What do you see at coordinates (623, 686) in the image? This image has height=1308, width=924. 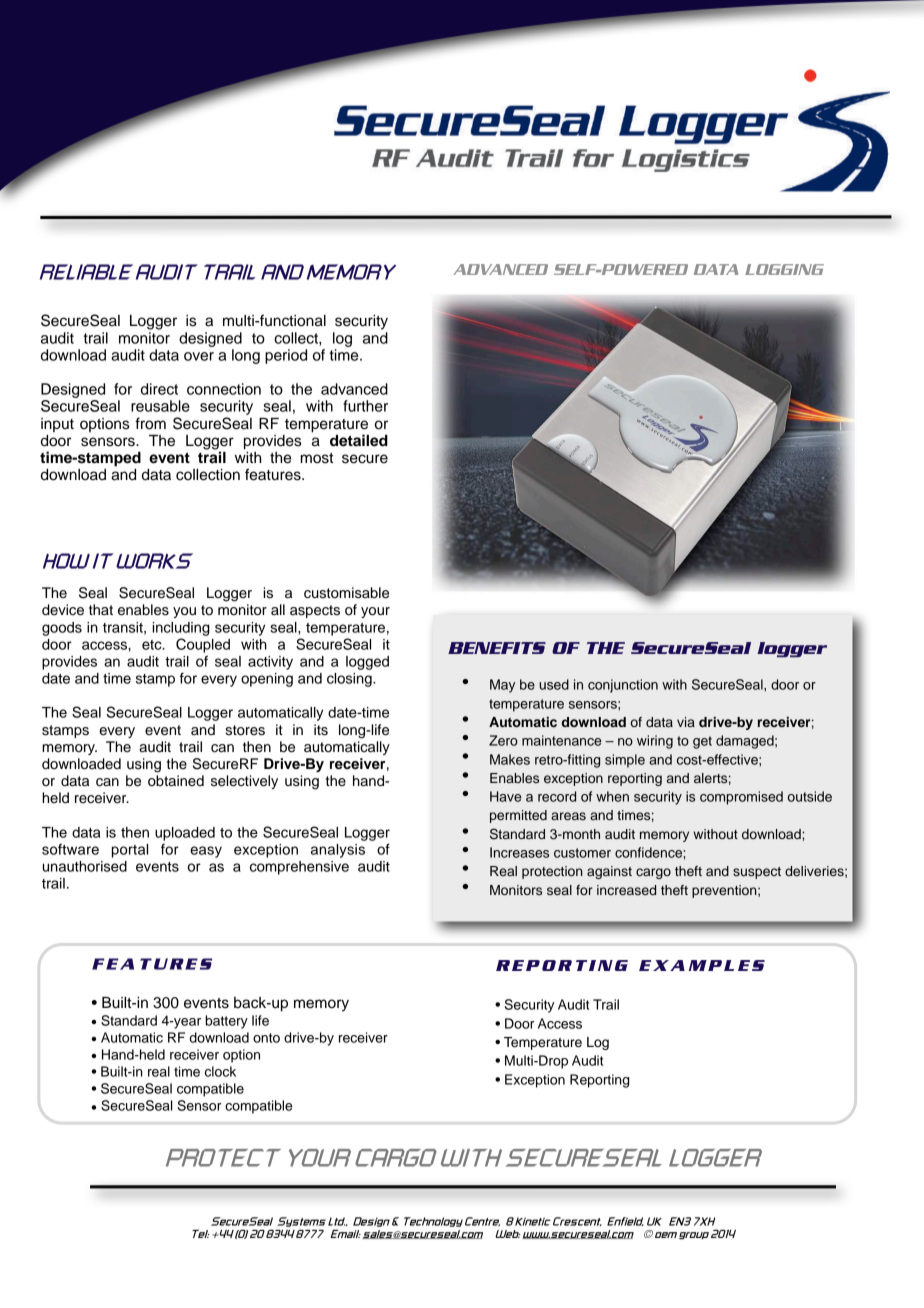 I see `conjunction` at bounding box center [623, 686].
